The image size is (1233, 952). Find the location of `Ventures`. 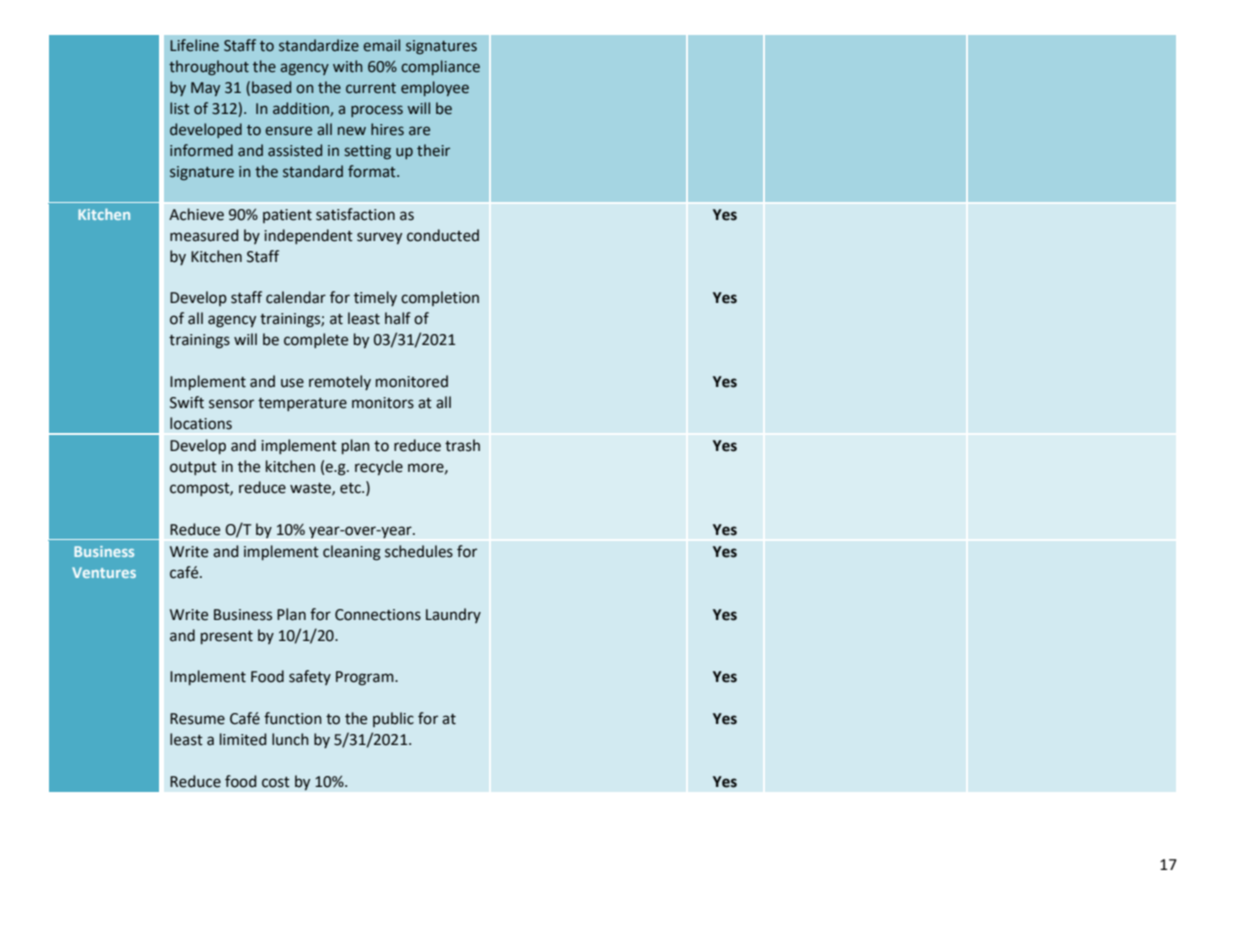

Ventures is located at coordinates (104, 572).
